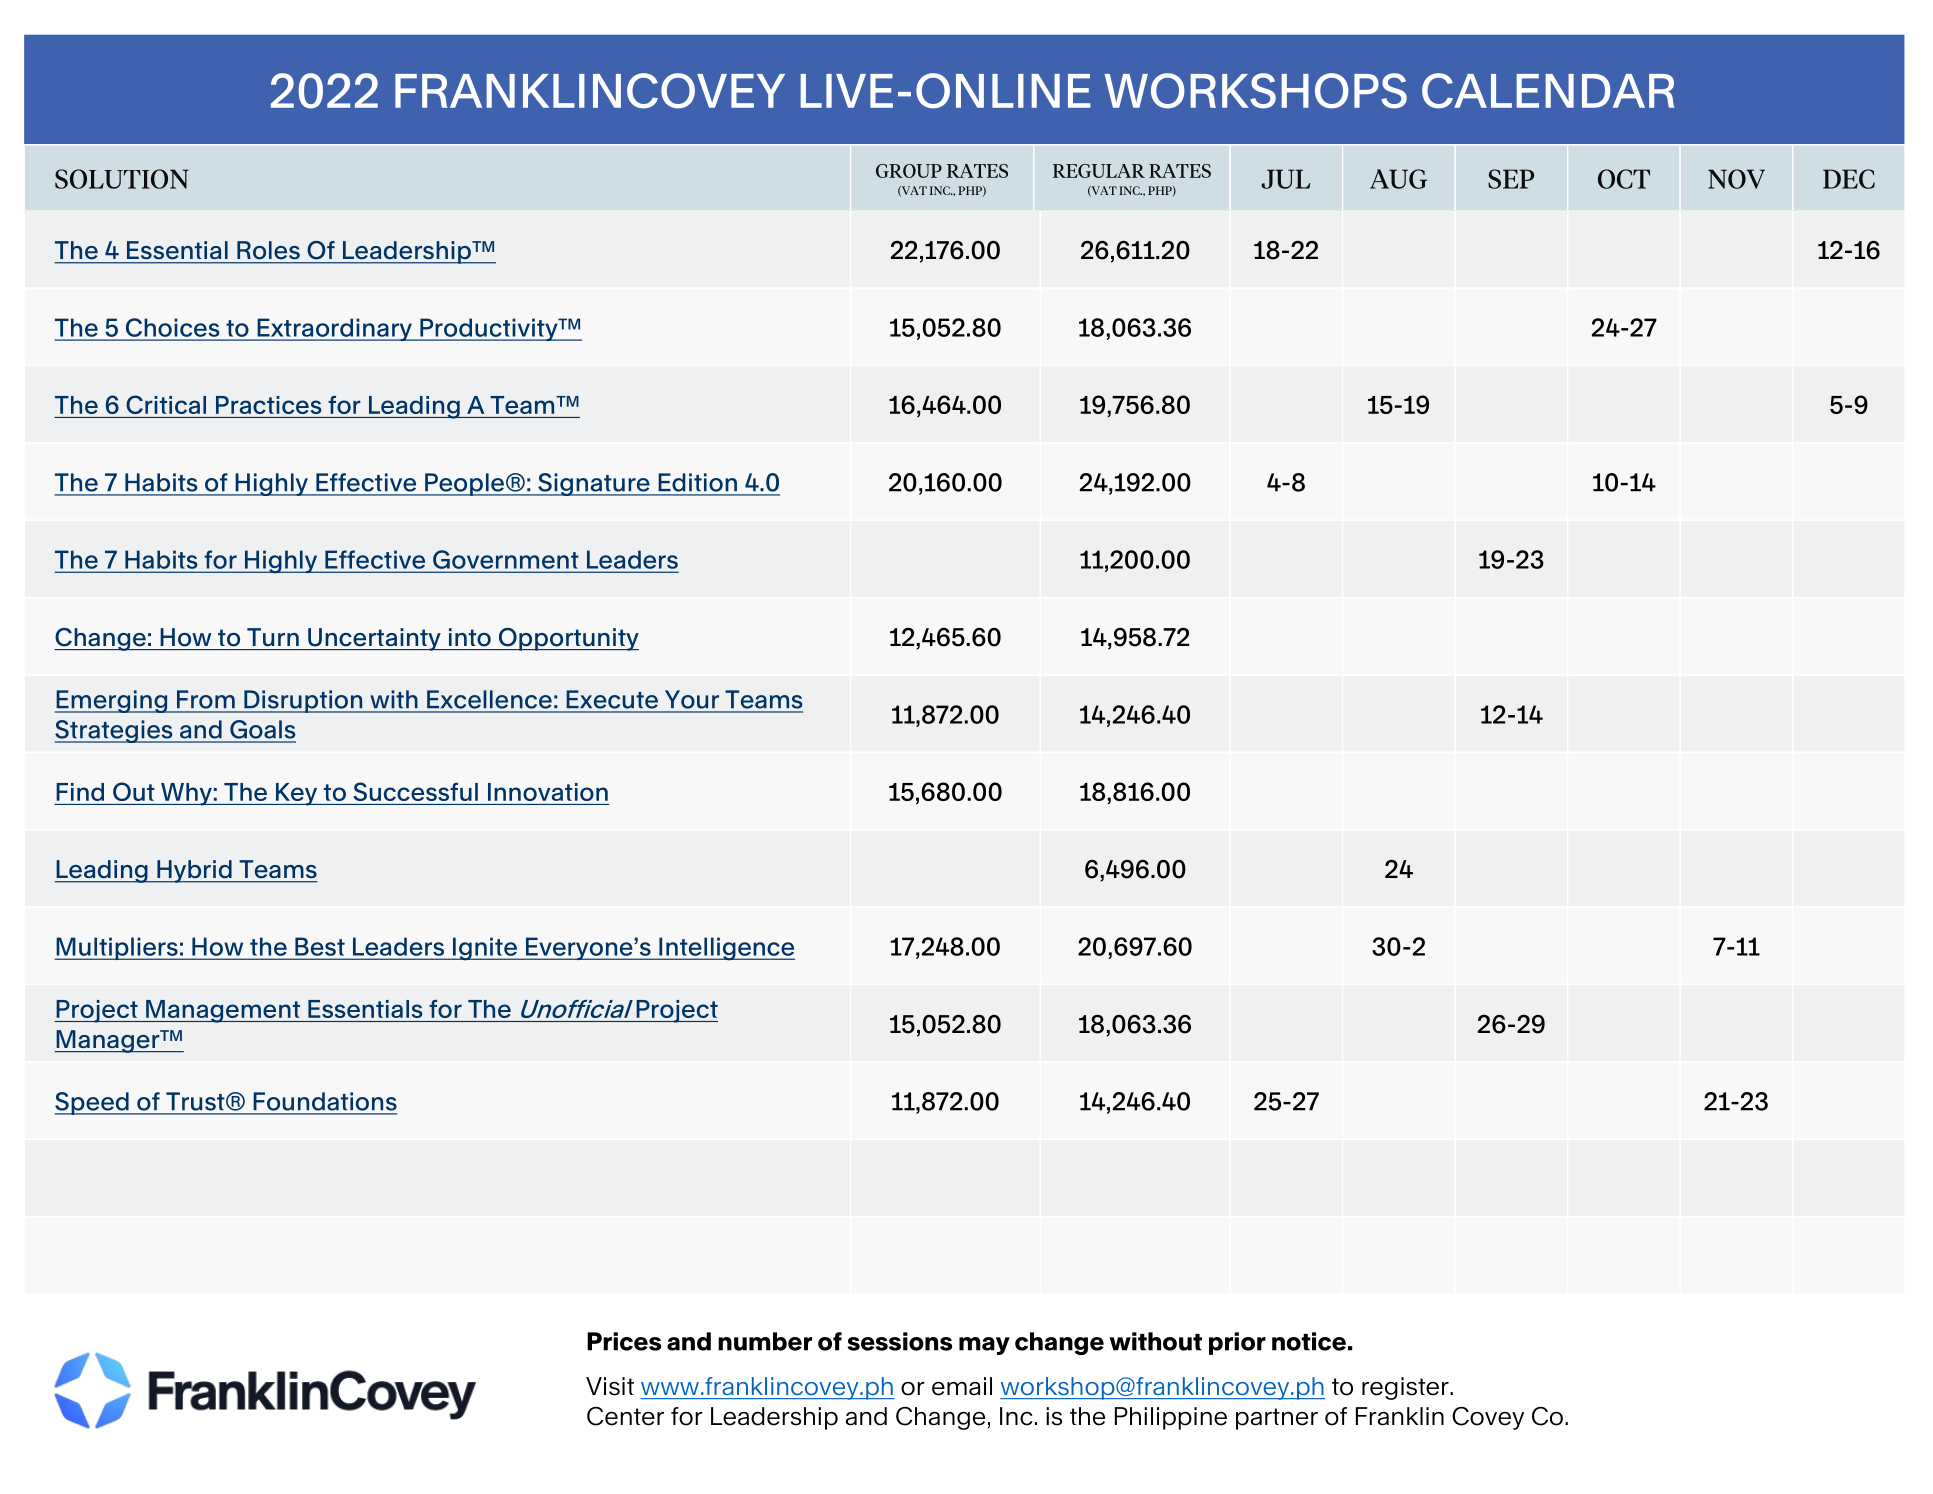 Image resolution: width=1933 pixels, height=1494 pixels. What do you see at coordinates (909, 171) in the screenshot?
I see `GROUP` at bounding box center [909, 171].
